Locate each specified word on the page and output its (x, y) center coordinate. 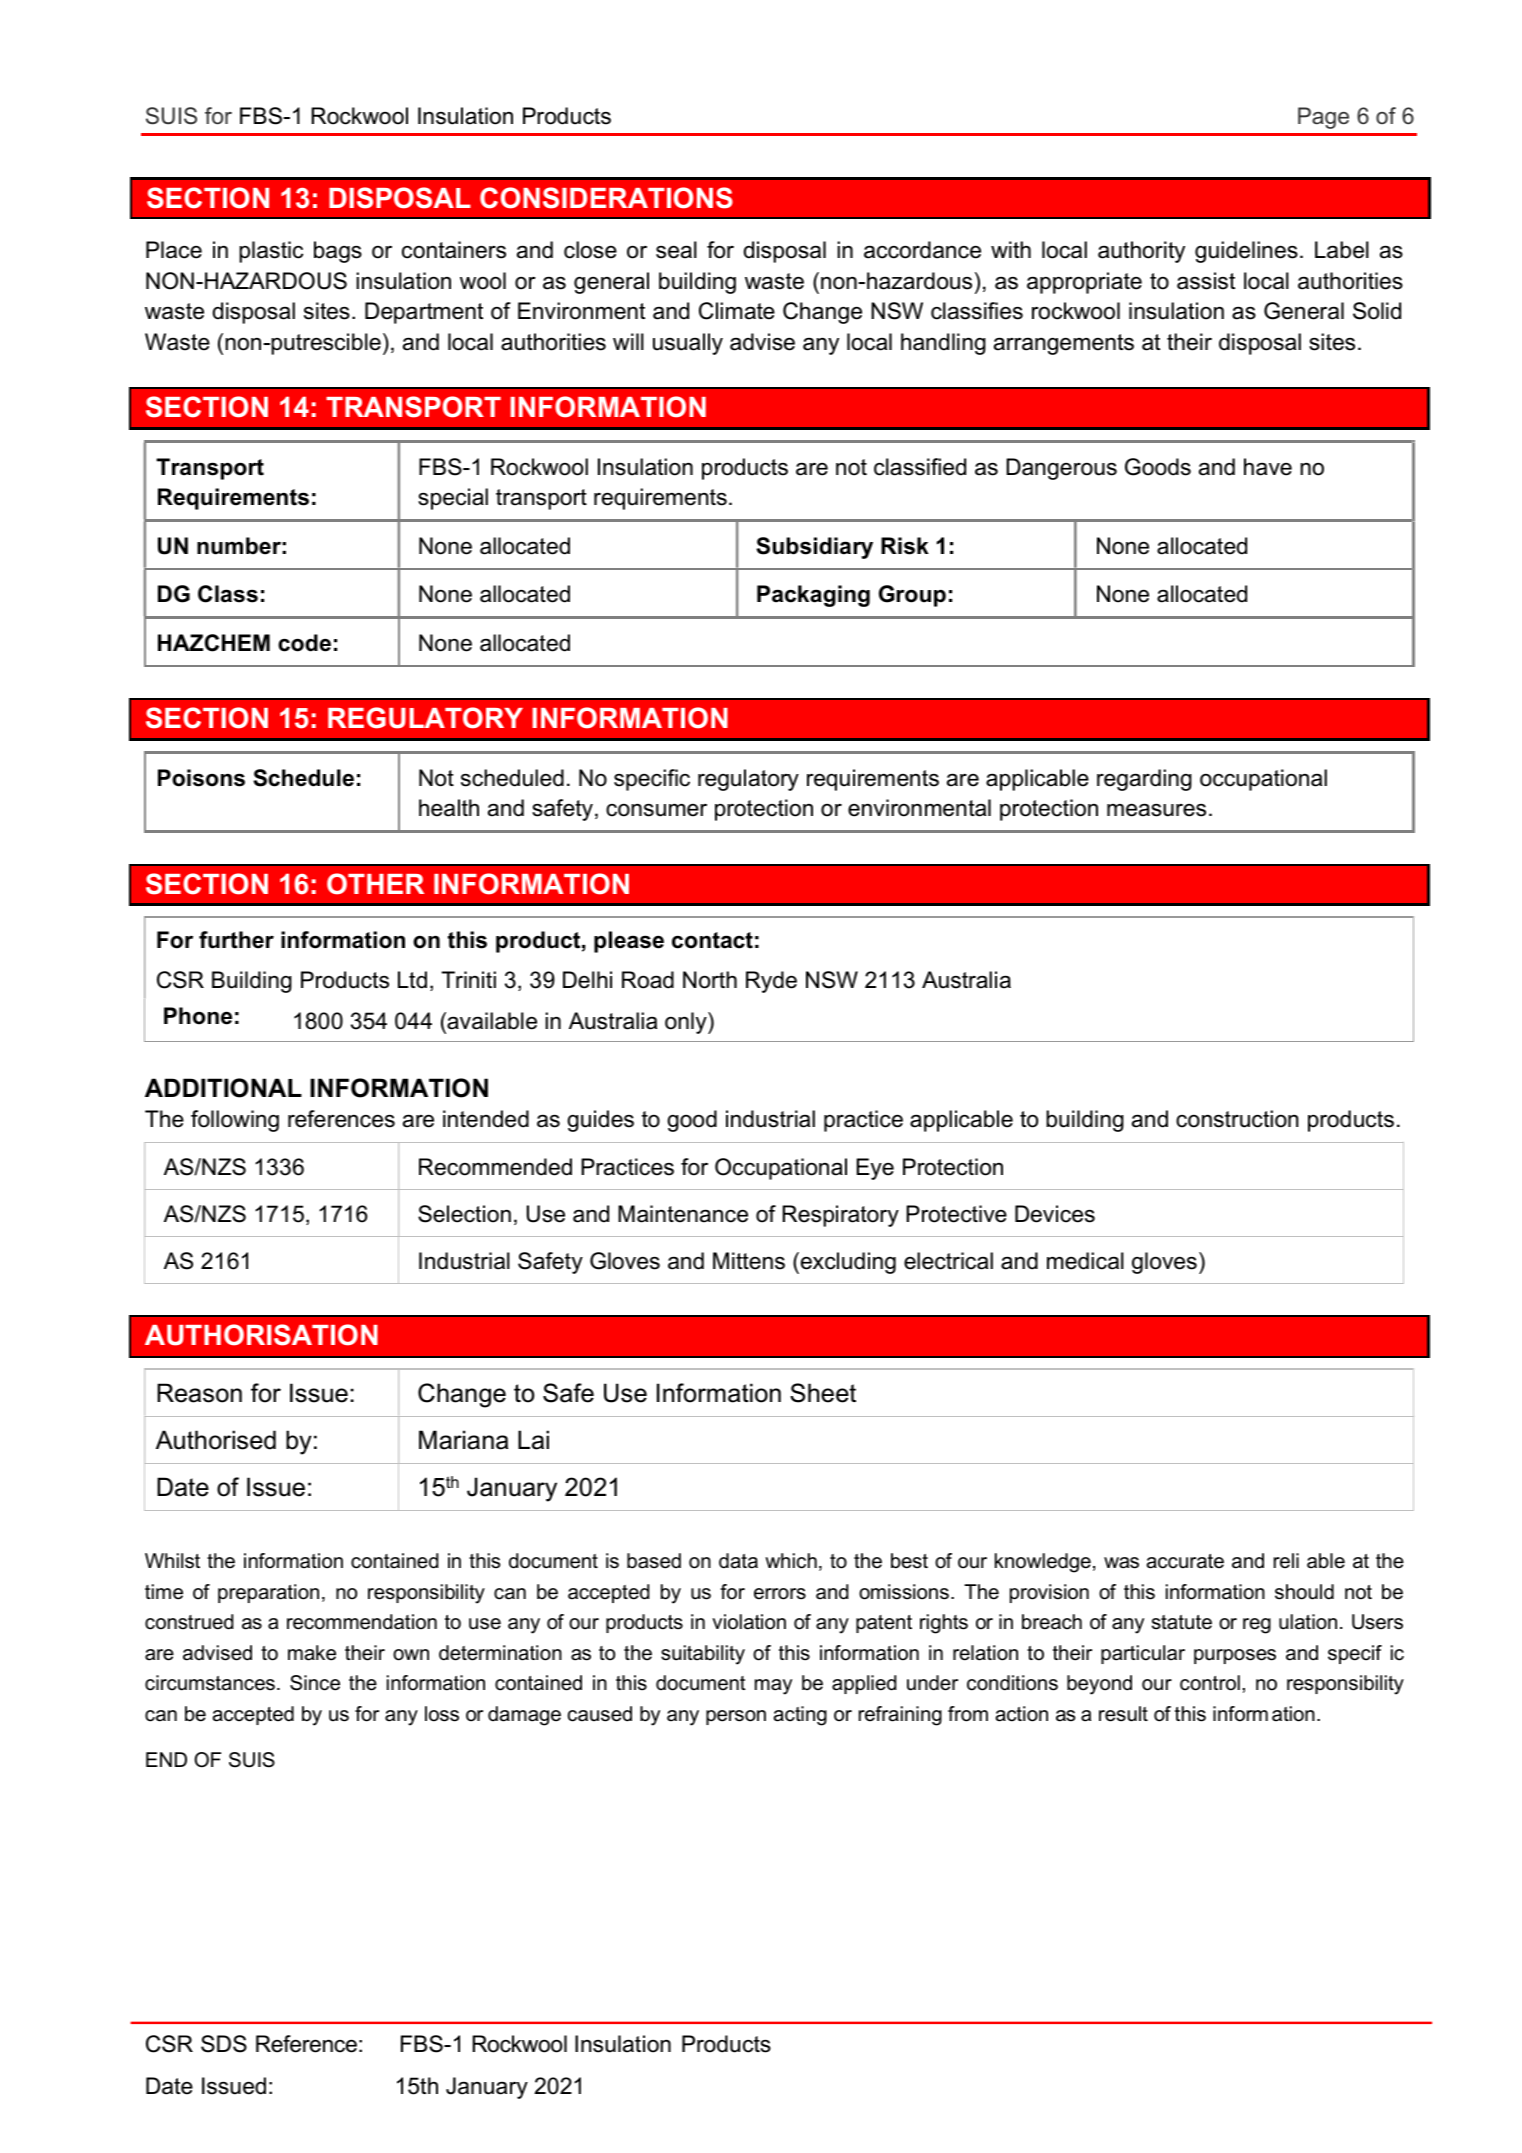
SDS (224, 2044)
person (736, 1717)
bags (338, 252)
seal (676, 250)
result (1123, 1714)
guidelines (1246, 252)
